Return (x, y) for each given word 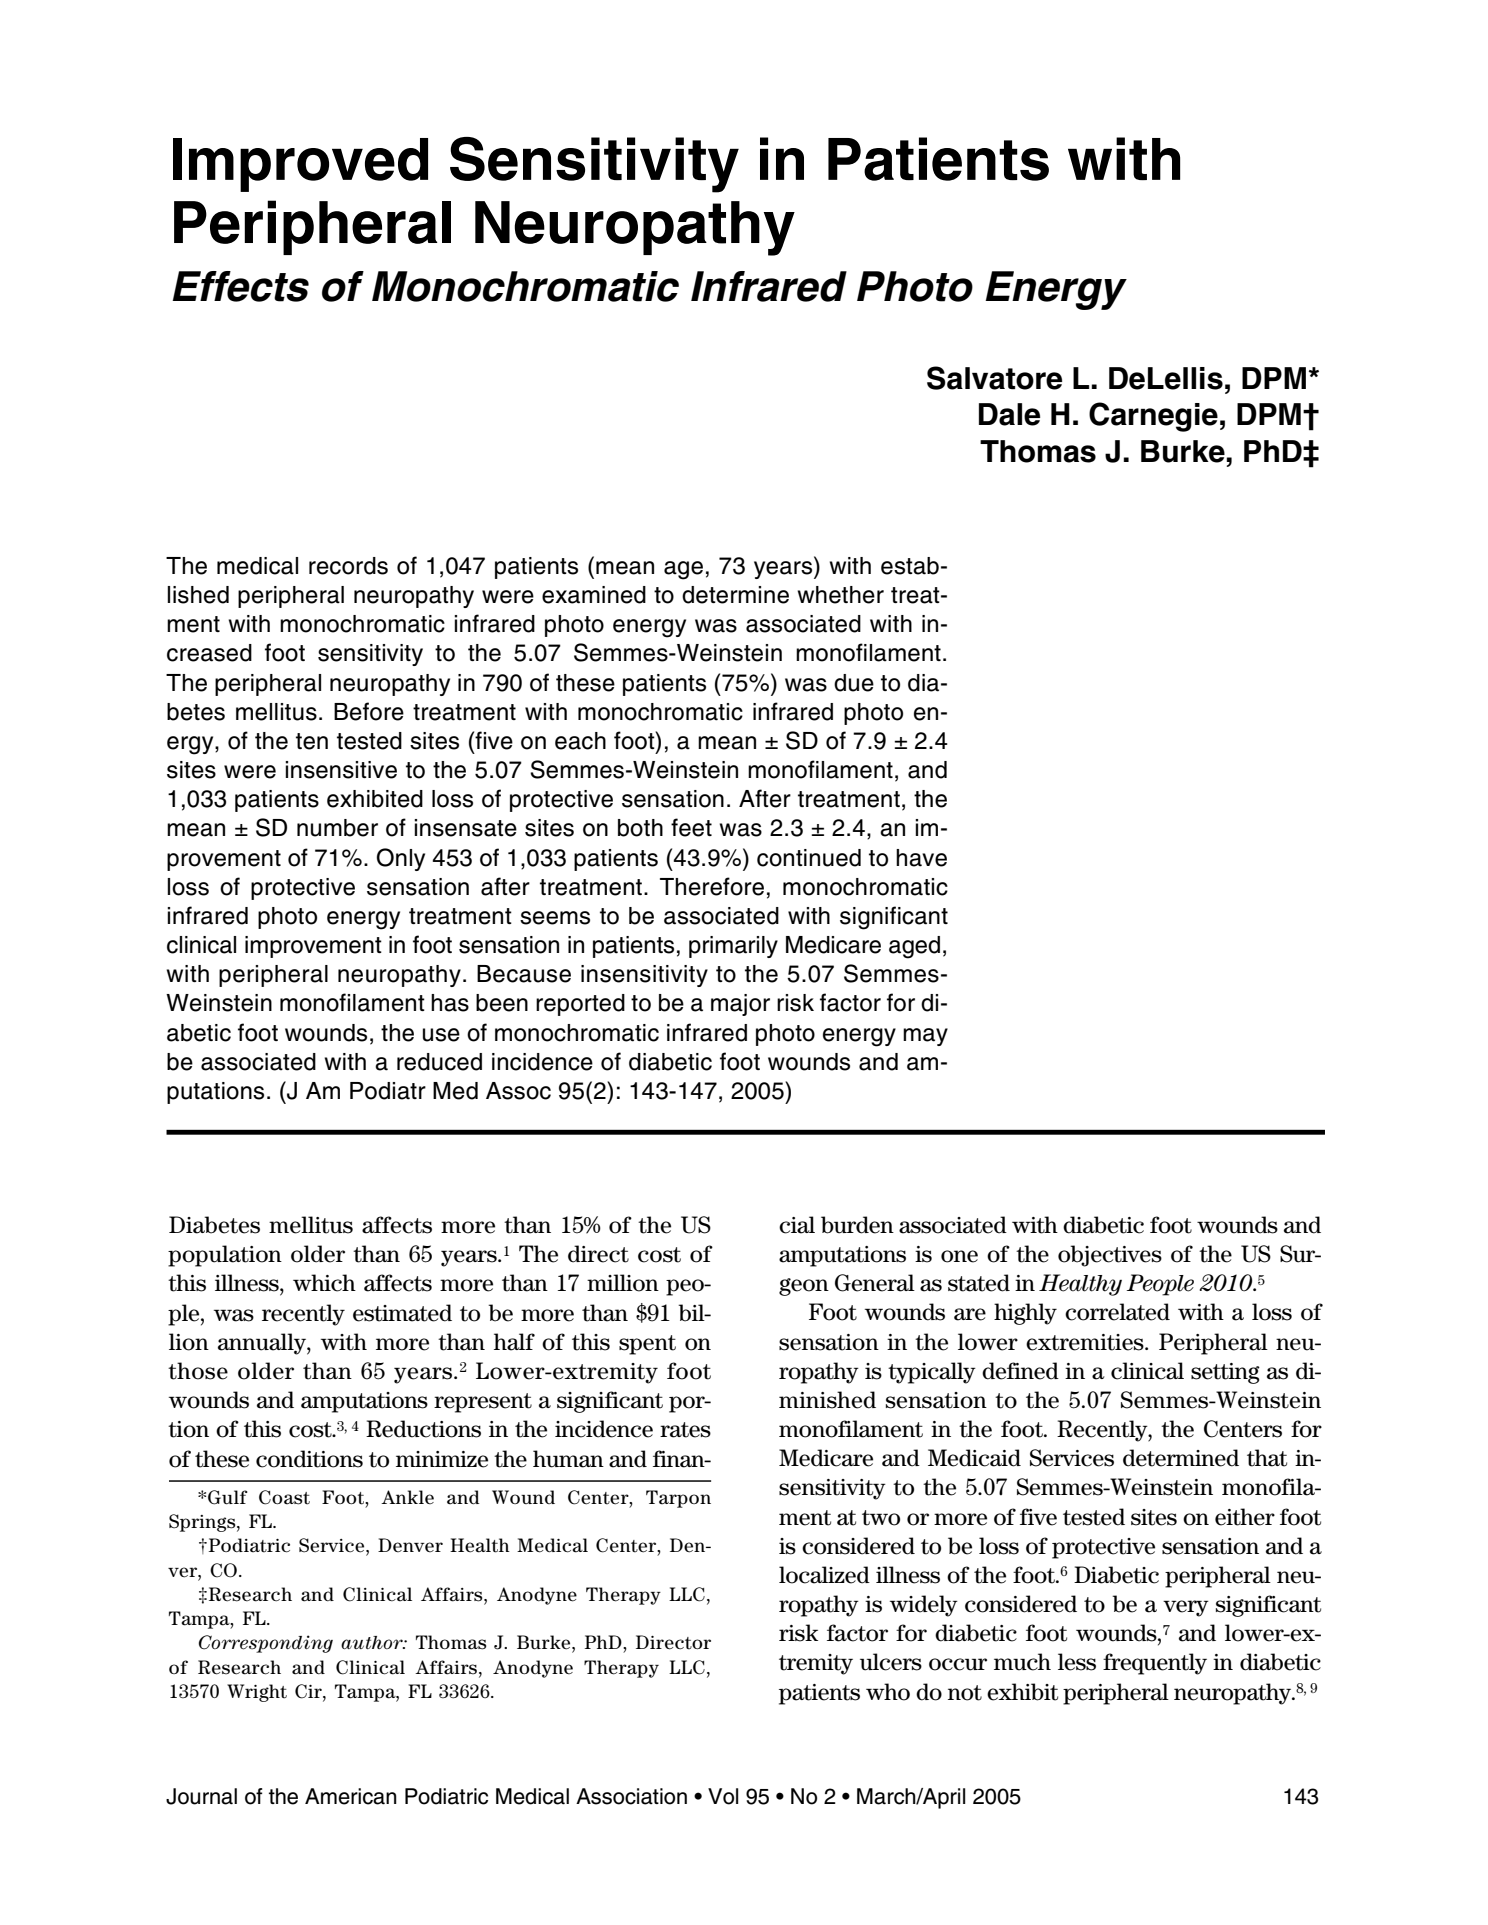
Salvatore (994, 378)
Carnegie (1153, 417)
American (351, 1796)
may (925, 1037)
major (740, 1005)
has (450, 1003)
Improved (300, 165)
